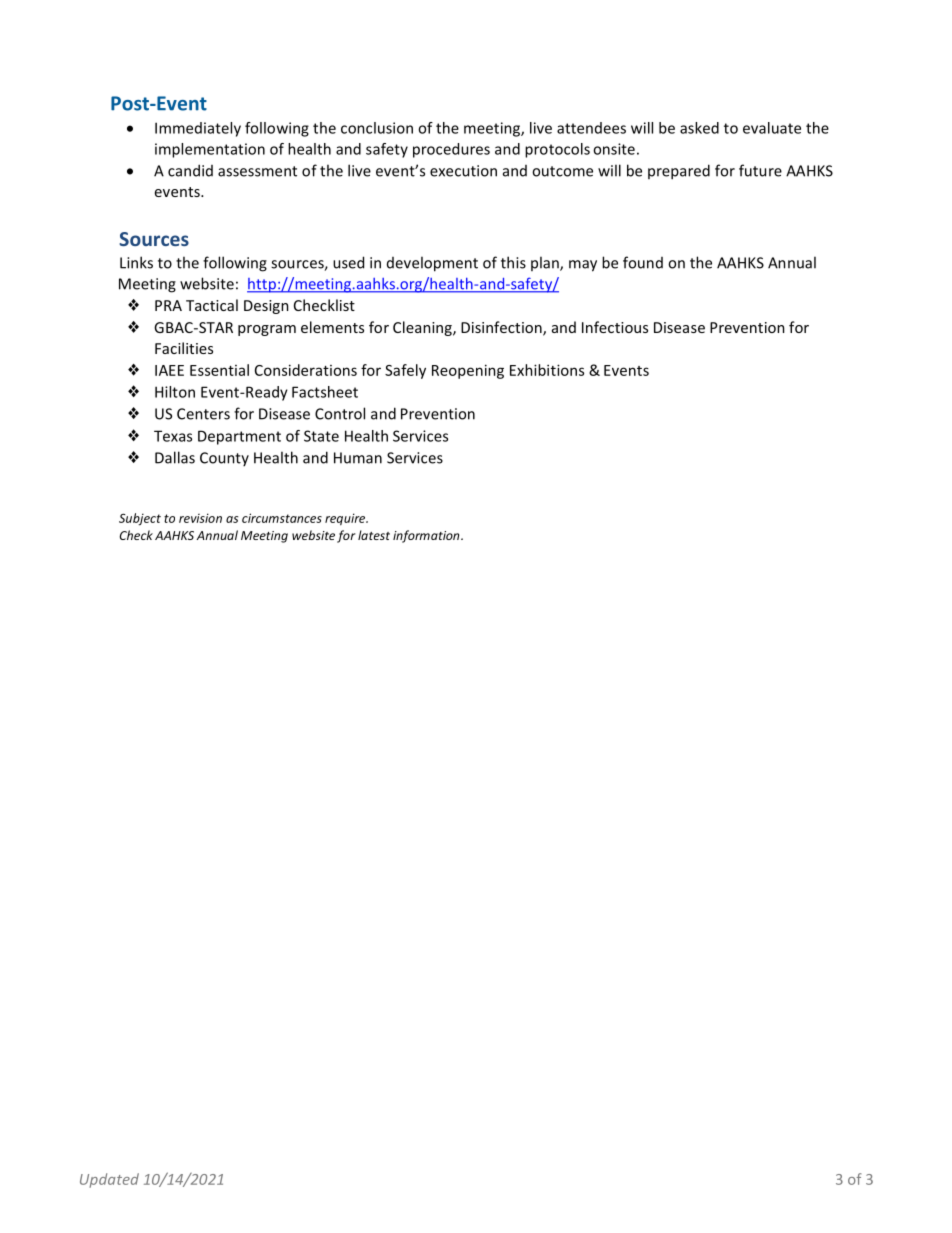 The image size is (952, 1233). Describe the element at coordinates (282, 518) in the document. I see `circumstances` at that location.
